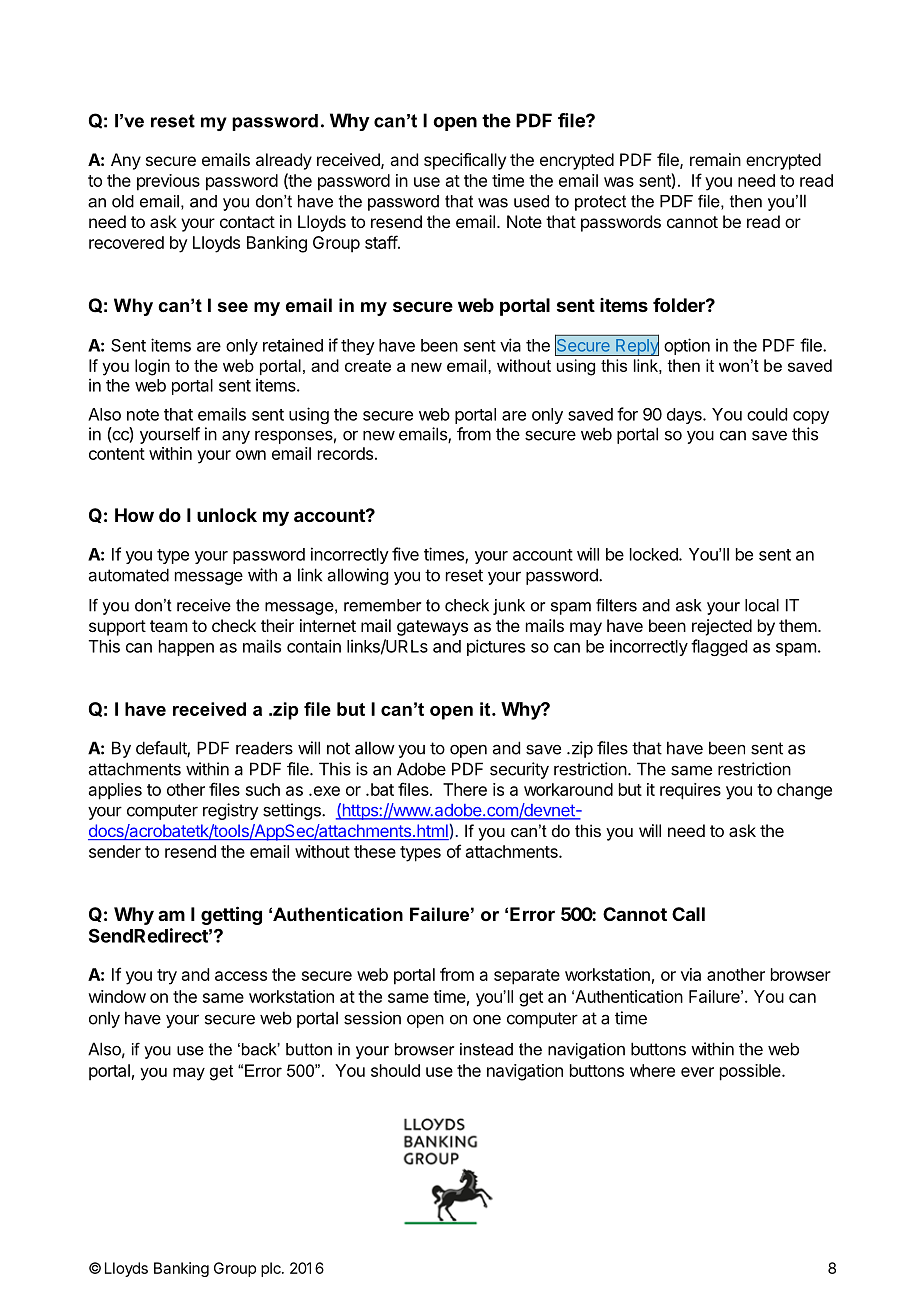 This screenshot has height=1308, width=924. I want to click on should, so click(395, 1070).
